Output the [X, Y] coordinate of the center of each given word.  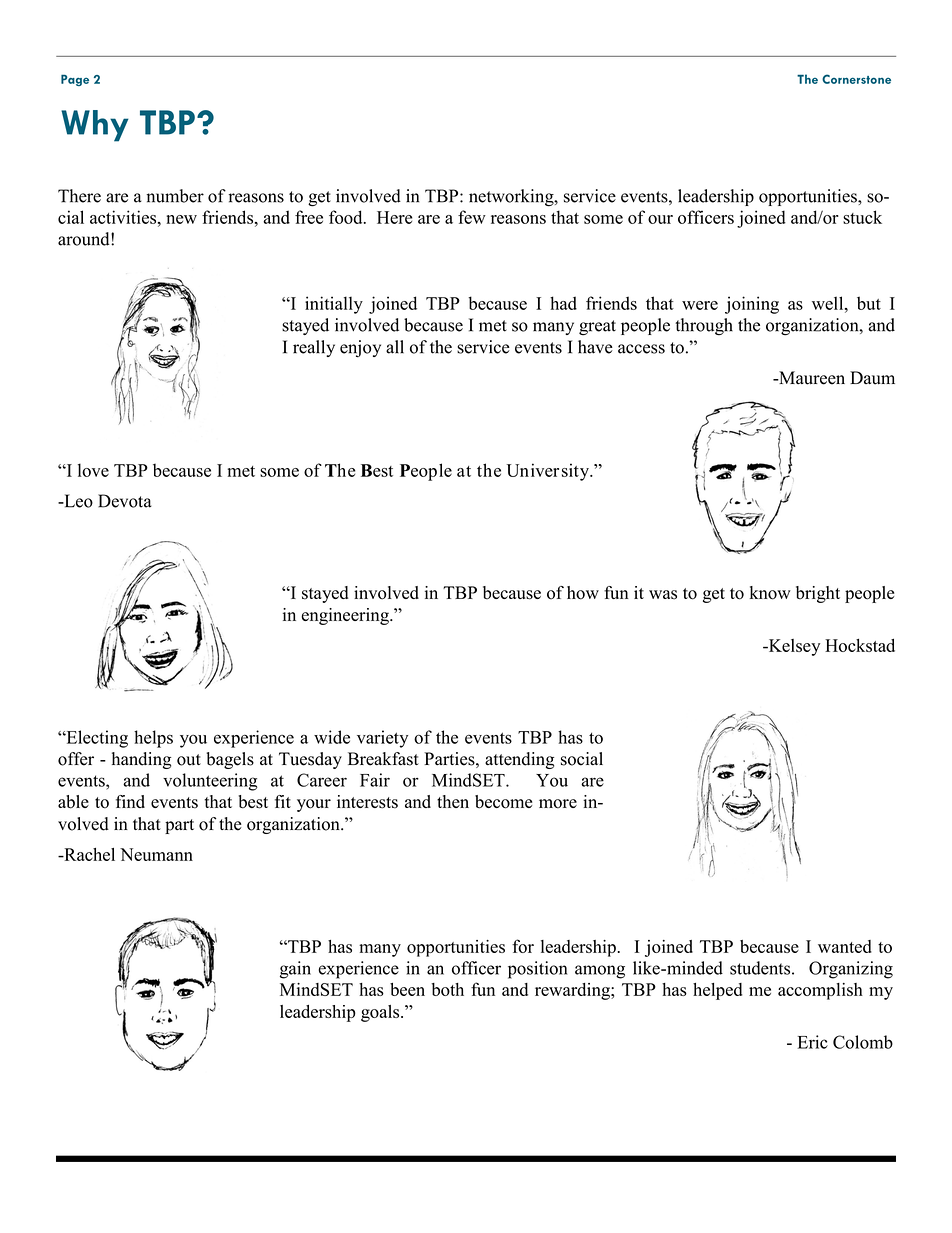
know [770, 593]
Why [95, 126]
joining [752, 305]
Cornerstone [856, 79]
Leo [77, 501]
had [563, 303]
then [453, 801]
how [583, 593]
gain [295, 970]
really [314, 348]
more [558, 804]
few [472, 217]
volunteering [210, 782]
